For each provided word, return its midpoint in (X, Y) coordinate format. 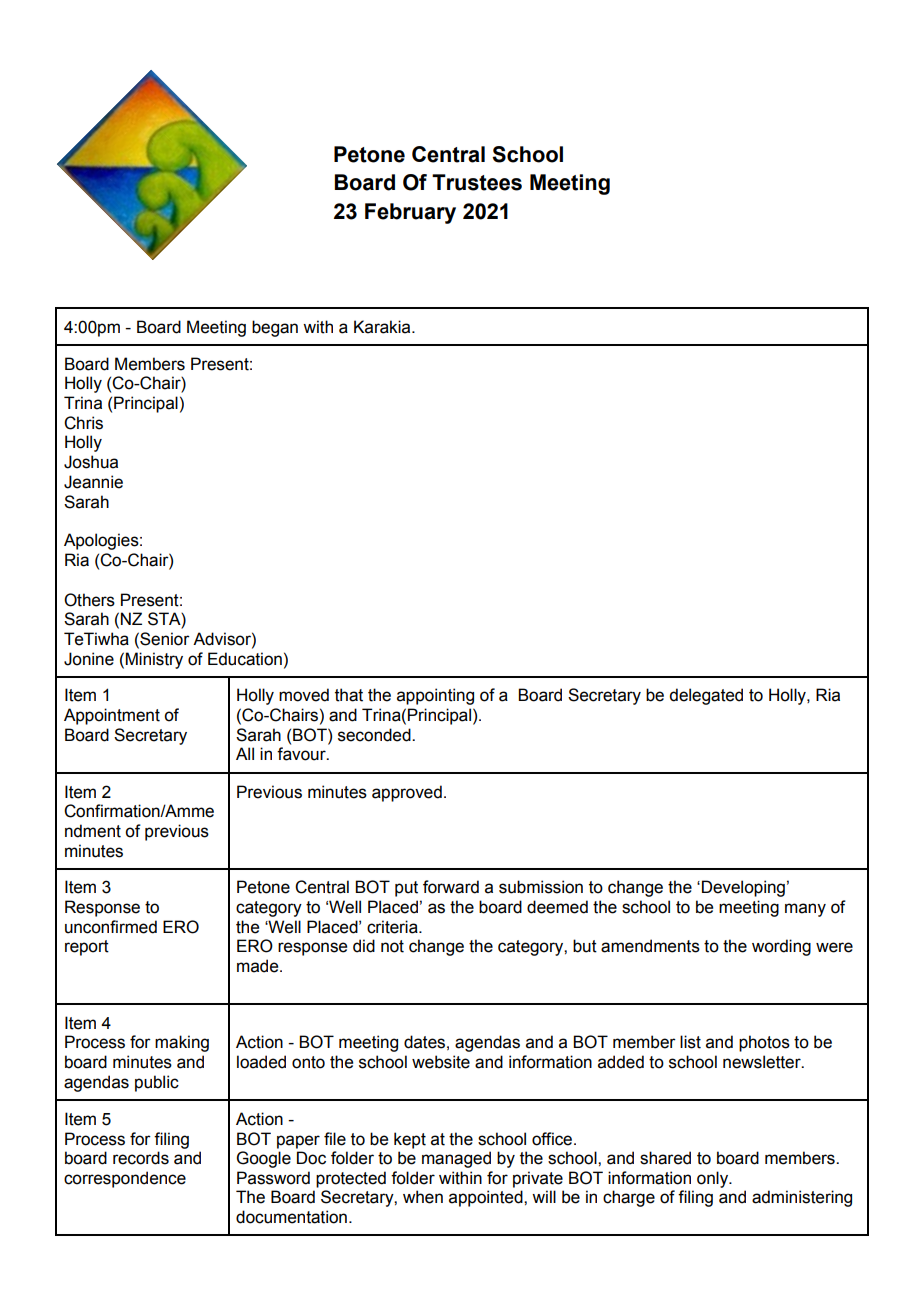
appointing (435, 696)
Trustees (477, 182)
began (275, 328)
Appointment (112, 716)
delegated (706, 696)
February (410, 213)
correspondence (125, 1179)
